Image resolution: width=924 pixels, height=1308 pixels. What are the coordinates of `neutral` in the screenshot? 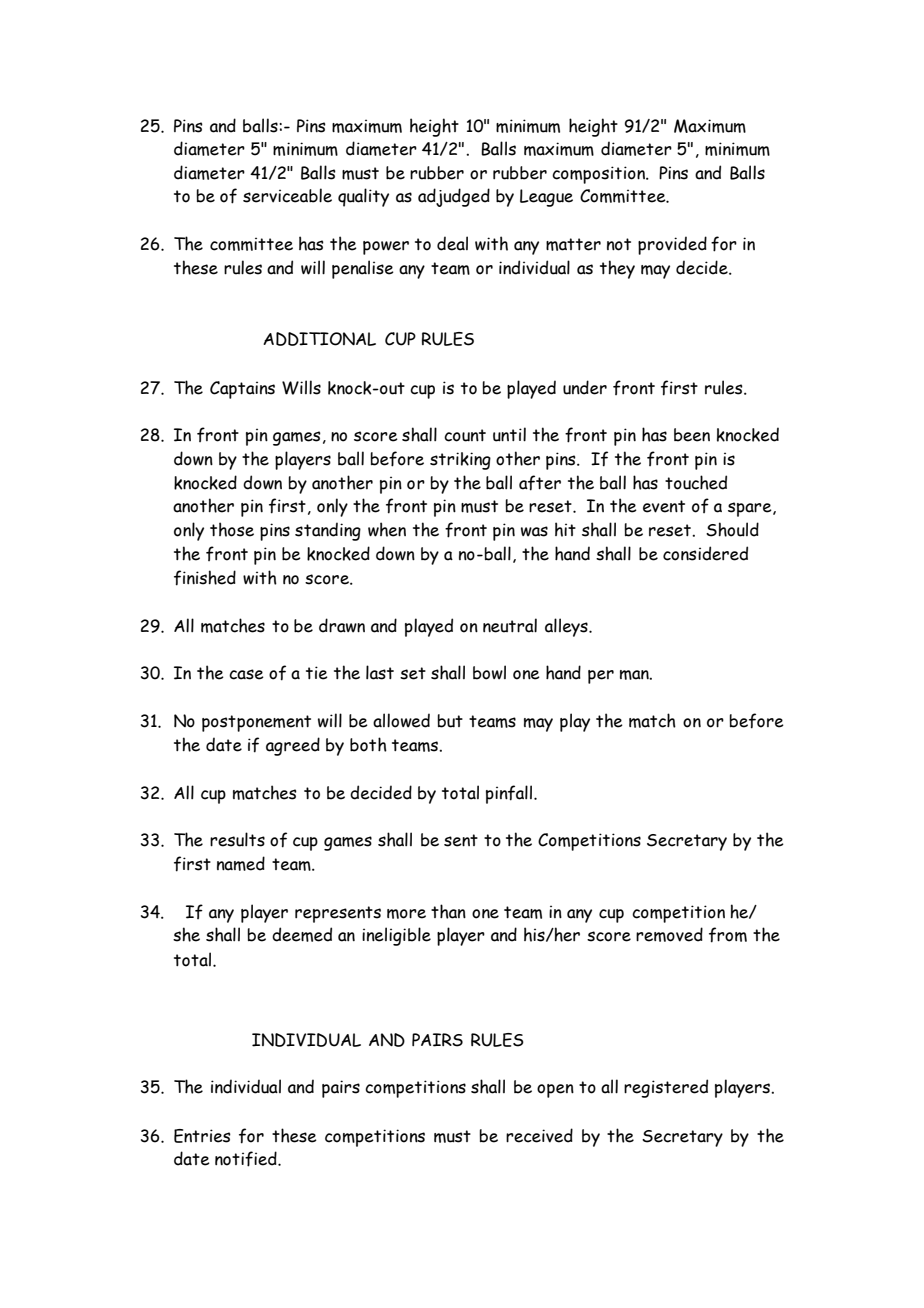 It's located at (510, 625).
